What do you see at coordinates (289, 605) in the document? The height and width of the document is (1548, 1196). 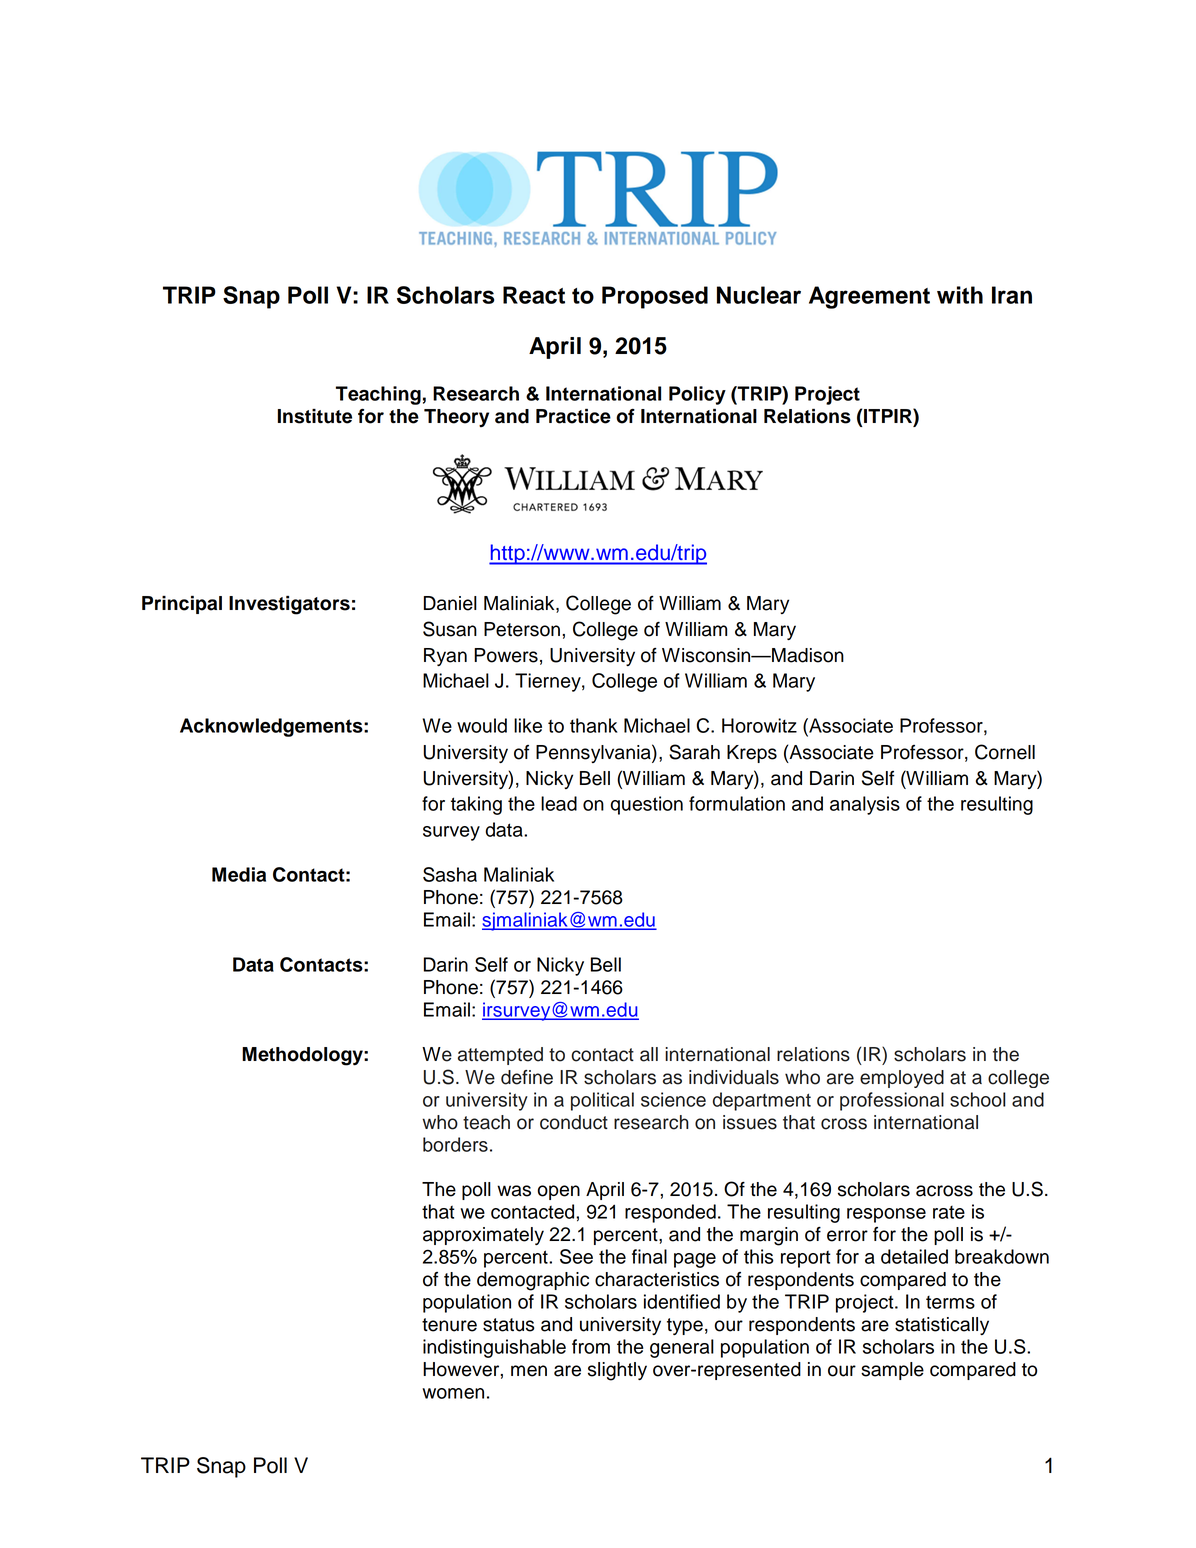 I see `Investigators` at bounding box center [289, 605].
